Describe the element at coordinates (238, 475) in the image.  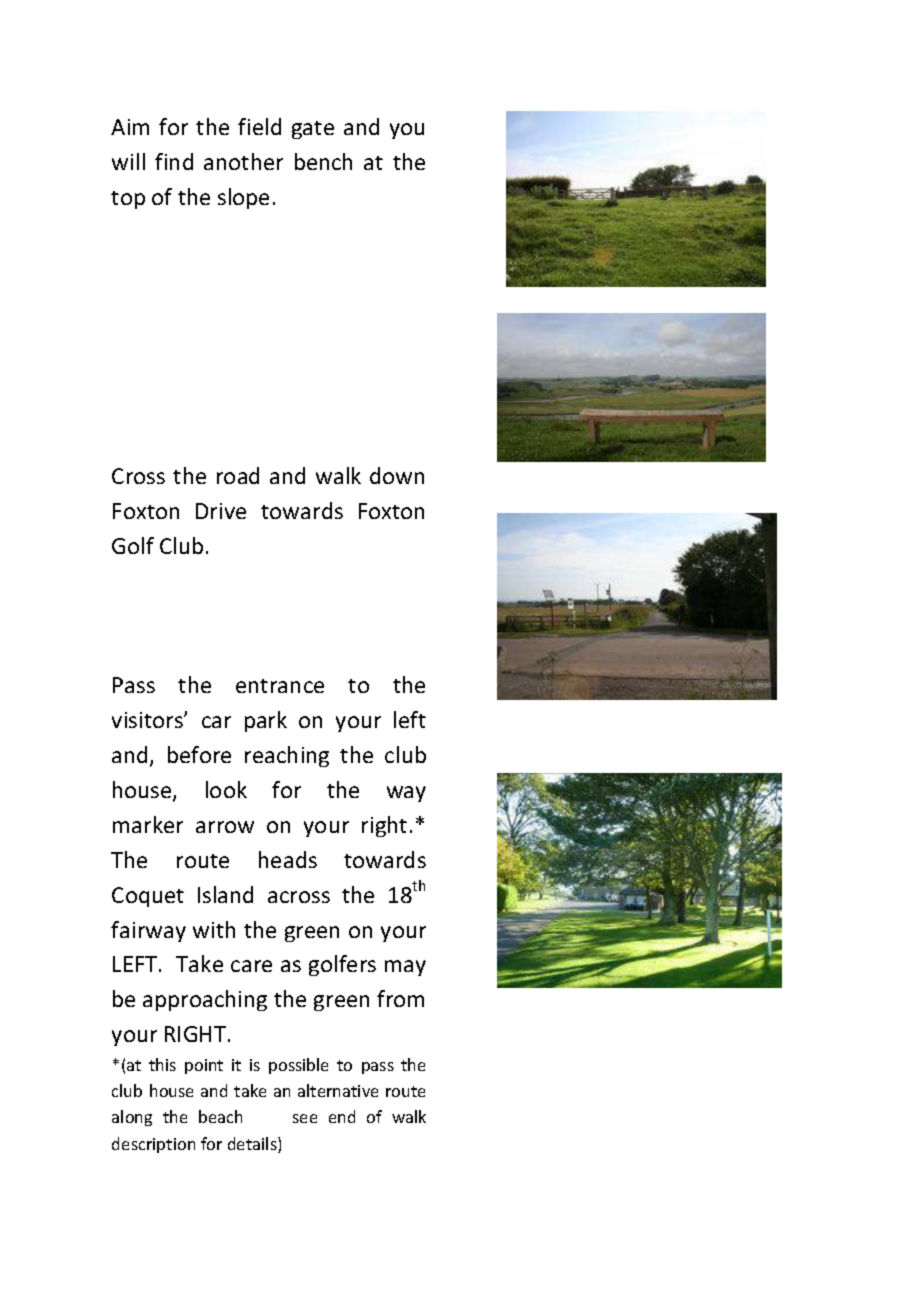
I see `road` at that location.
